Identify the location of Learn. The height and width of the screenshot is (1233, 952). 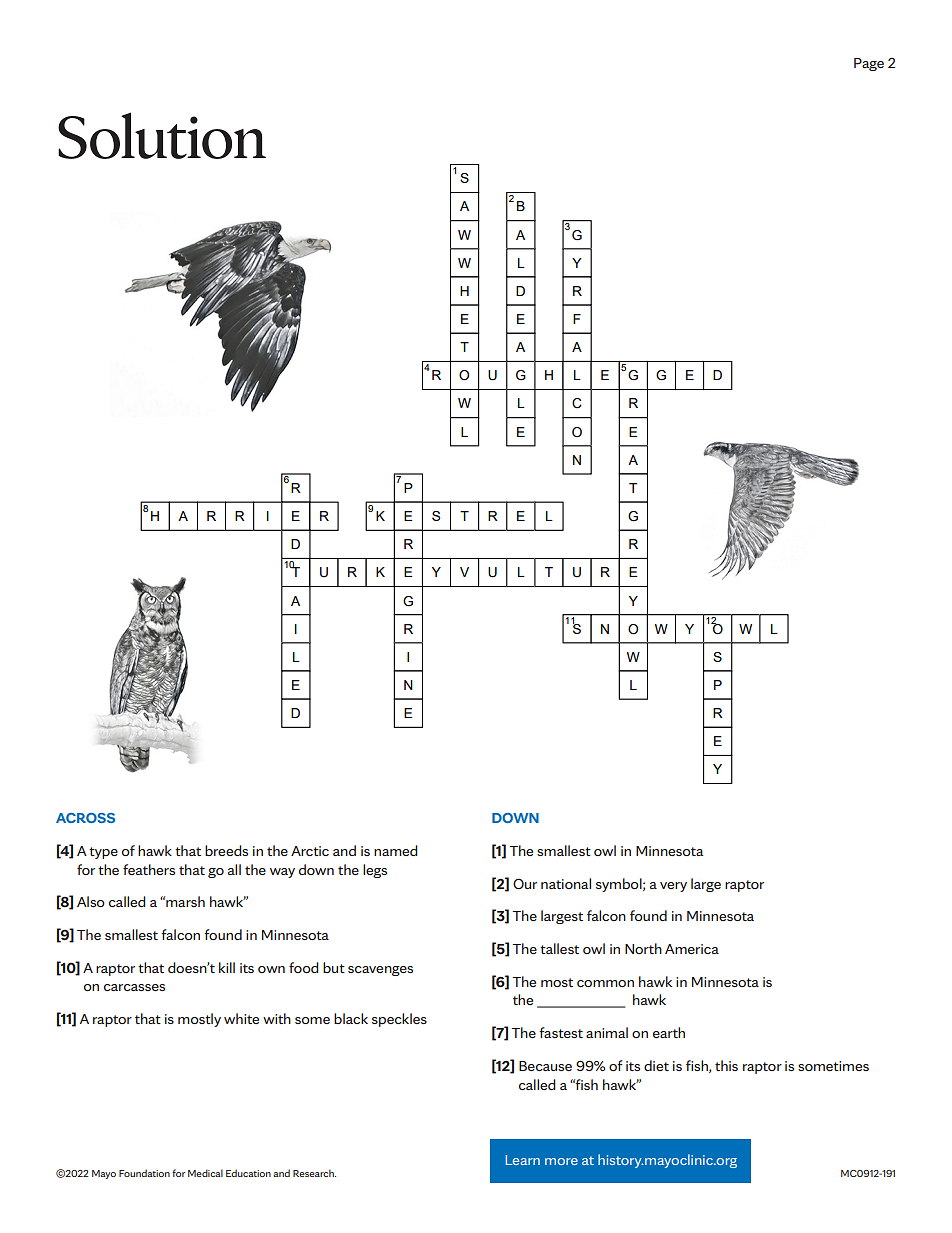
(523, 1160).
